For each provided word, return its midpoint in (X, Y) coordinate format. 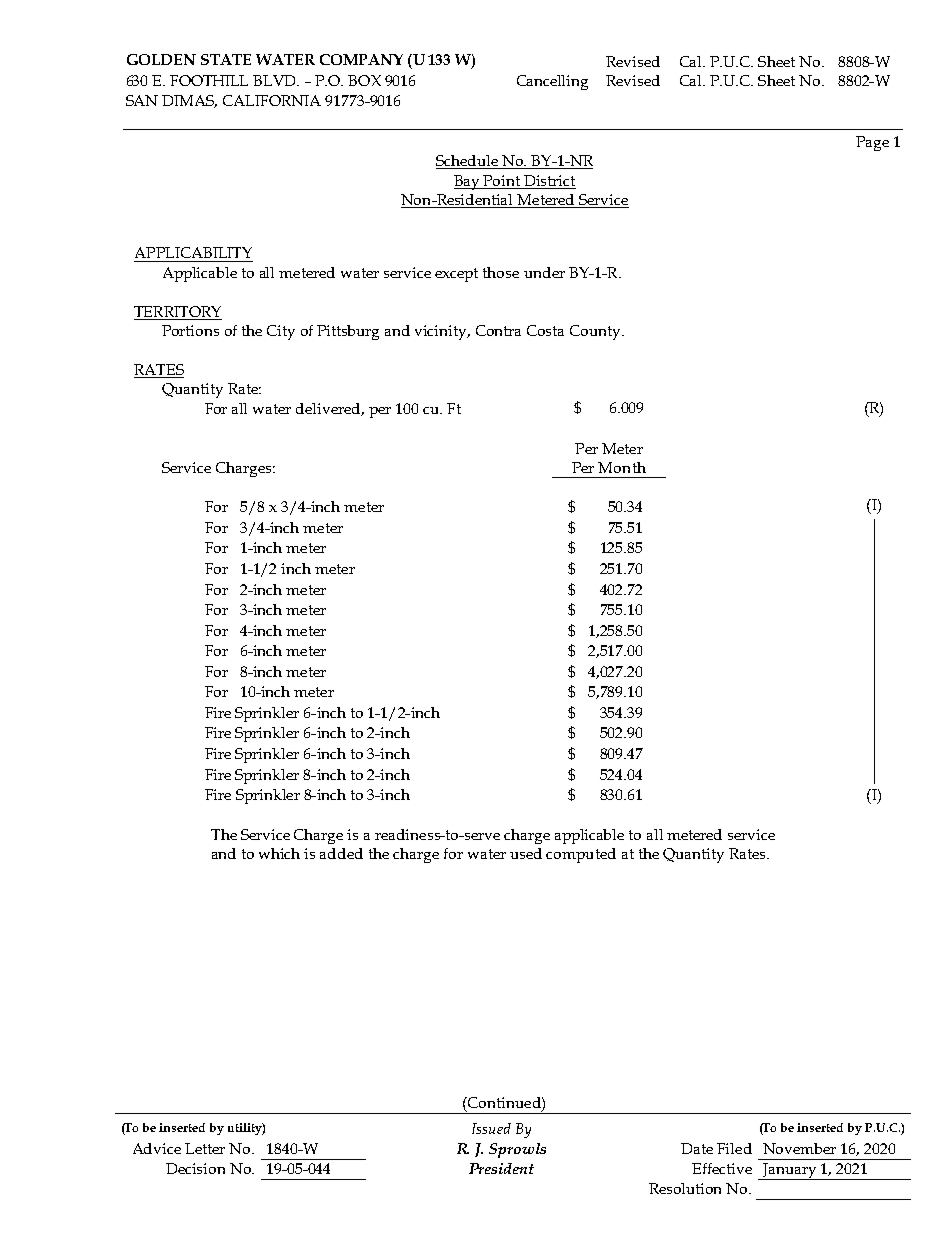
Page (872, 143)
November (799, 1148)
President (501, 1168)
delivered (330, 409)
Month (622, 467)
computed (581, 855)
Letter (205, 1148)
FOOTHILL (209, 80)
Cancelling (552, 82)
